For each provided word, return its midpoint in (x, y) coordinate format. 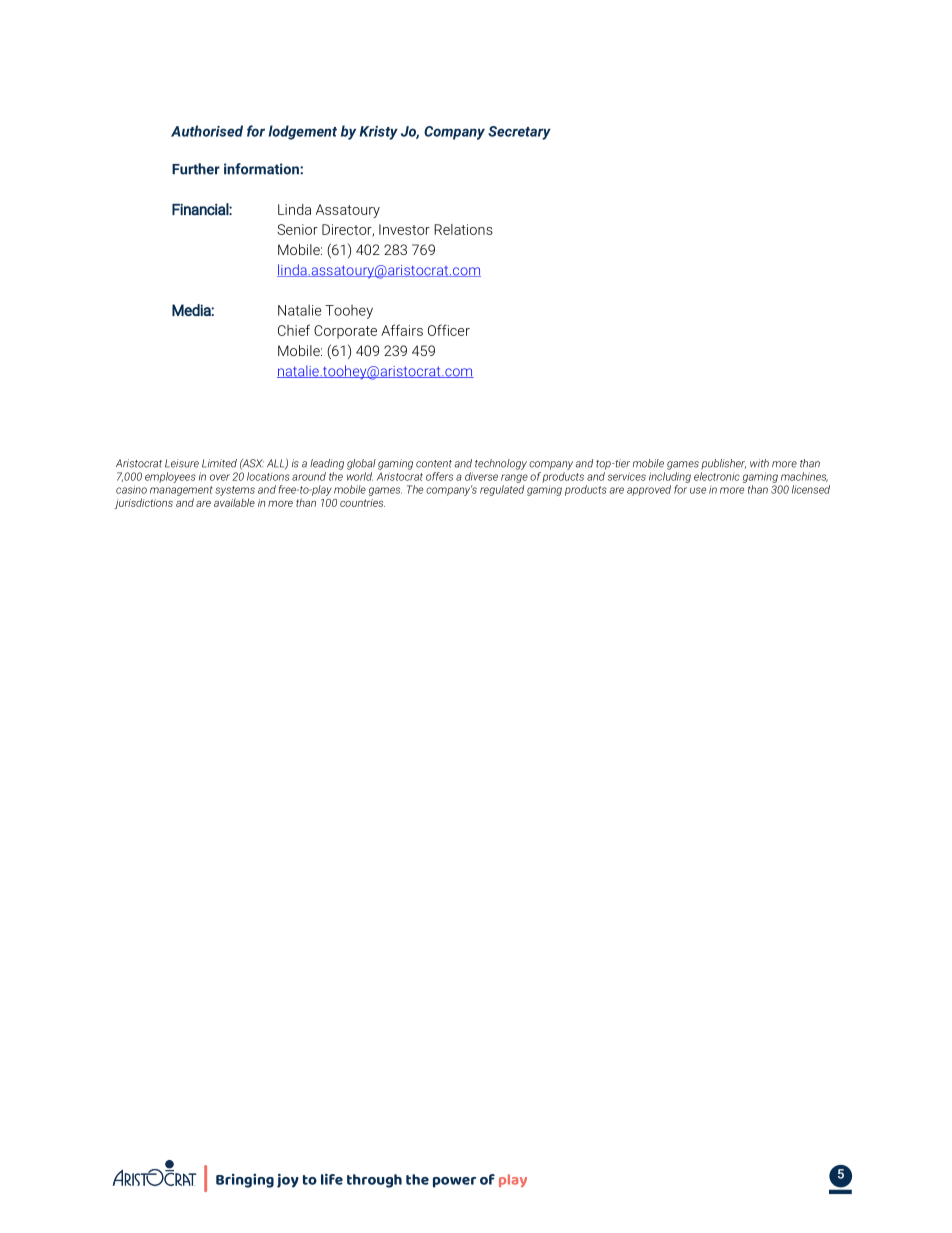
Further (196, 169)
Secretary (519, 133)
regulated (502, 490)
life (332, 1179)
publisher (723, 464)
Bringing (245, 1181)
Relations (463, 229)
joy (288, 1180)
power (454, 1182)
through (374, 1181)
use (698, 490)
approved (649, 490)
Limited (219, 463)
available (234, 502)
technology (501, 464)
